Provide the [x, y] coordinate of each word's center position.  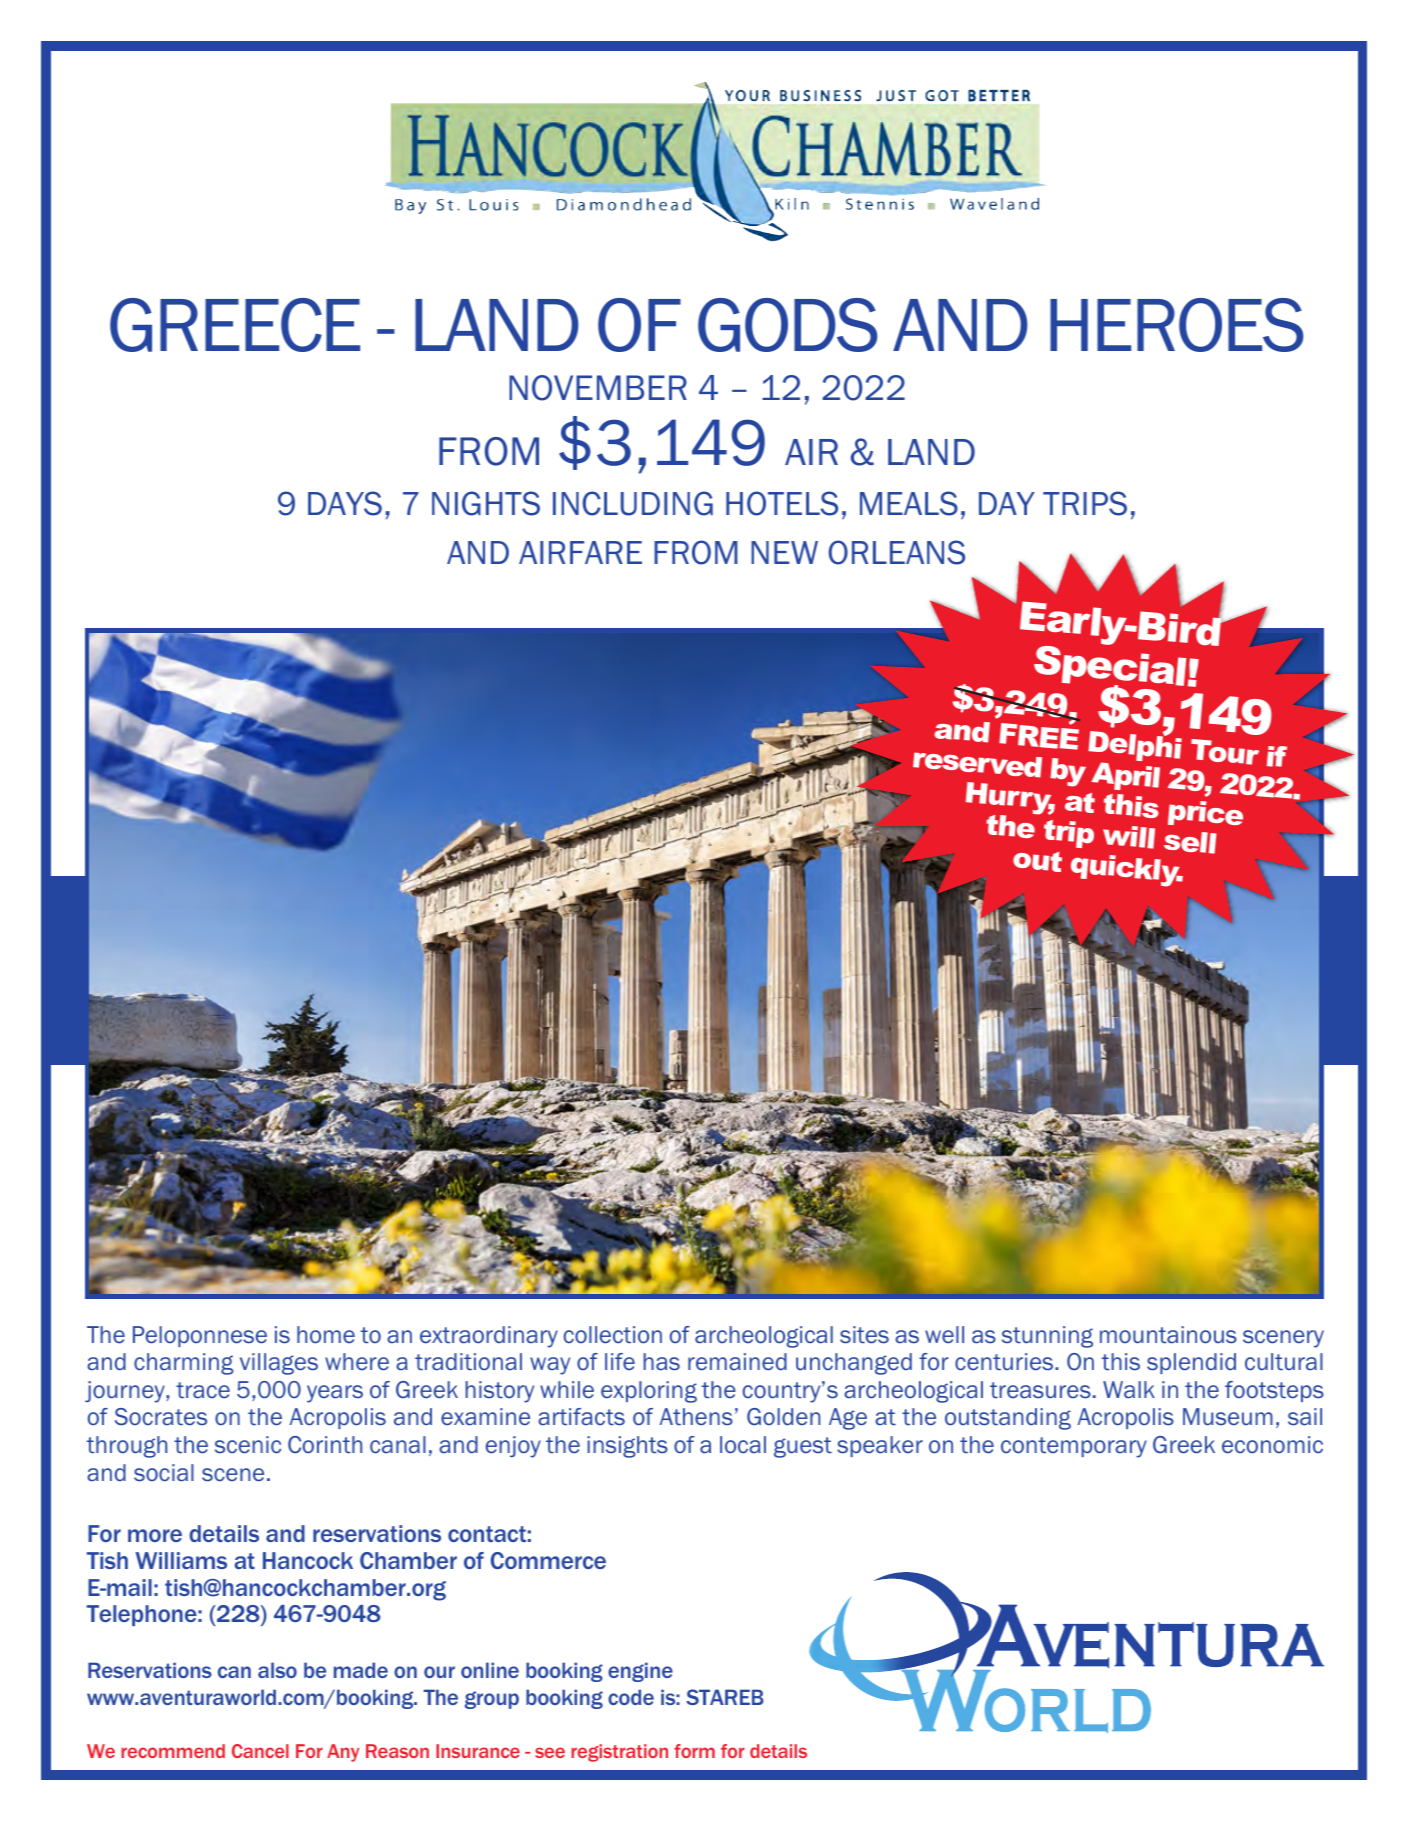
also [277, 1670]
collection [613, 1335]
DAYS [345, 503]
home [326, 1335]
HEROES [1177, 325]
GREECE [235, 325]
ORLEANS [896, 552]
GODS [788, 325]
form [694, 1751]
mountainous [1168, 1335]
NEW [784, 552]
